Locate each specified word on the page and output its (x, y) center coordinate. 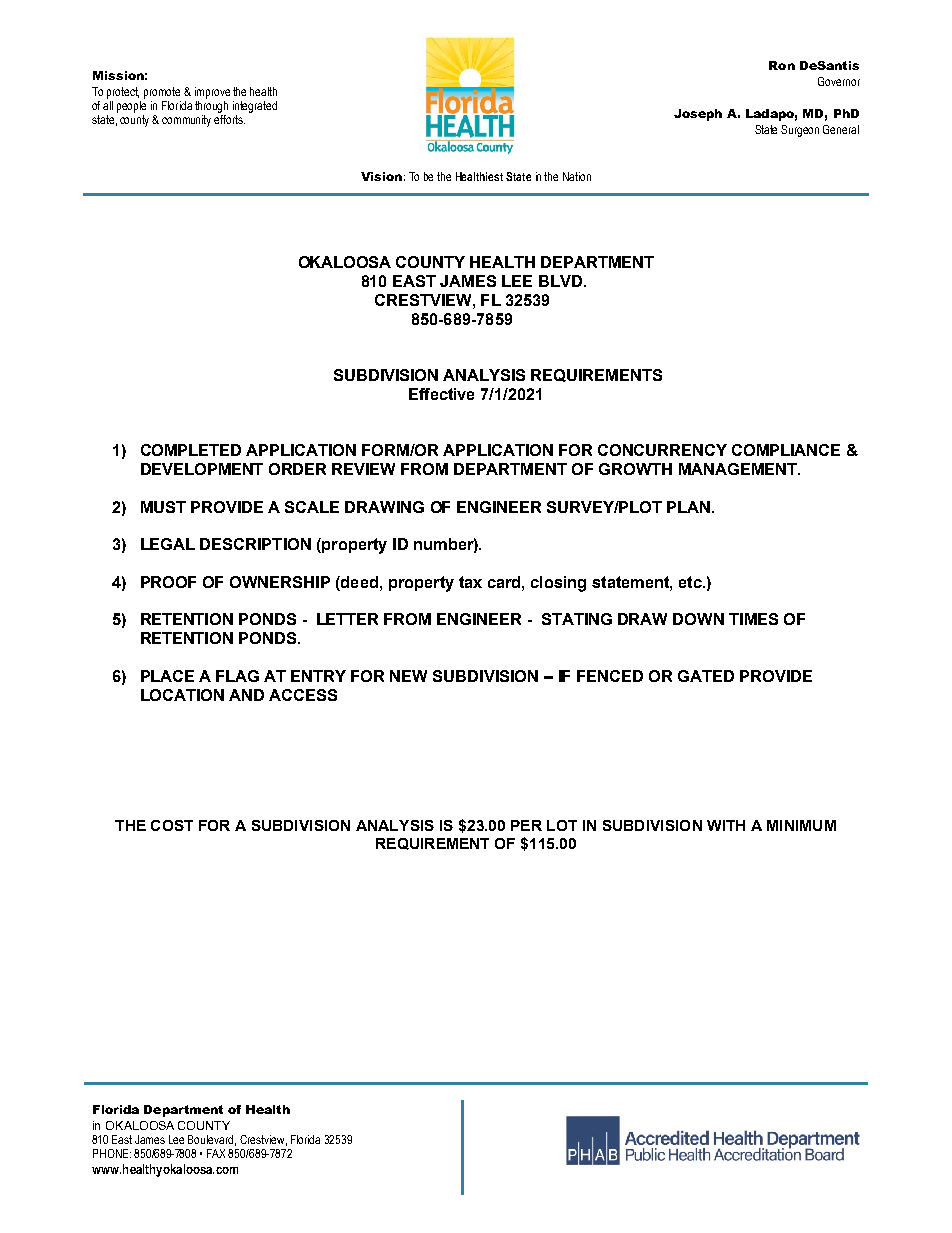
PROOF (168, 582)
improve (212, 93)
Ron (782, 65)
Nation (577, 176)
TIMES (753, 619)
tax (470, 582)
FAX (218, 1153)
